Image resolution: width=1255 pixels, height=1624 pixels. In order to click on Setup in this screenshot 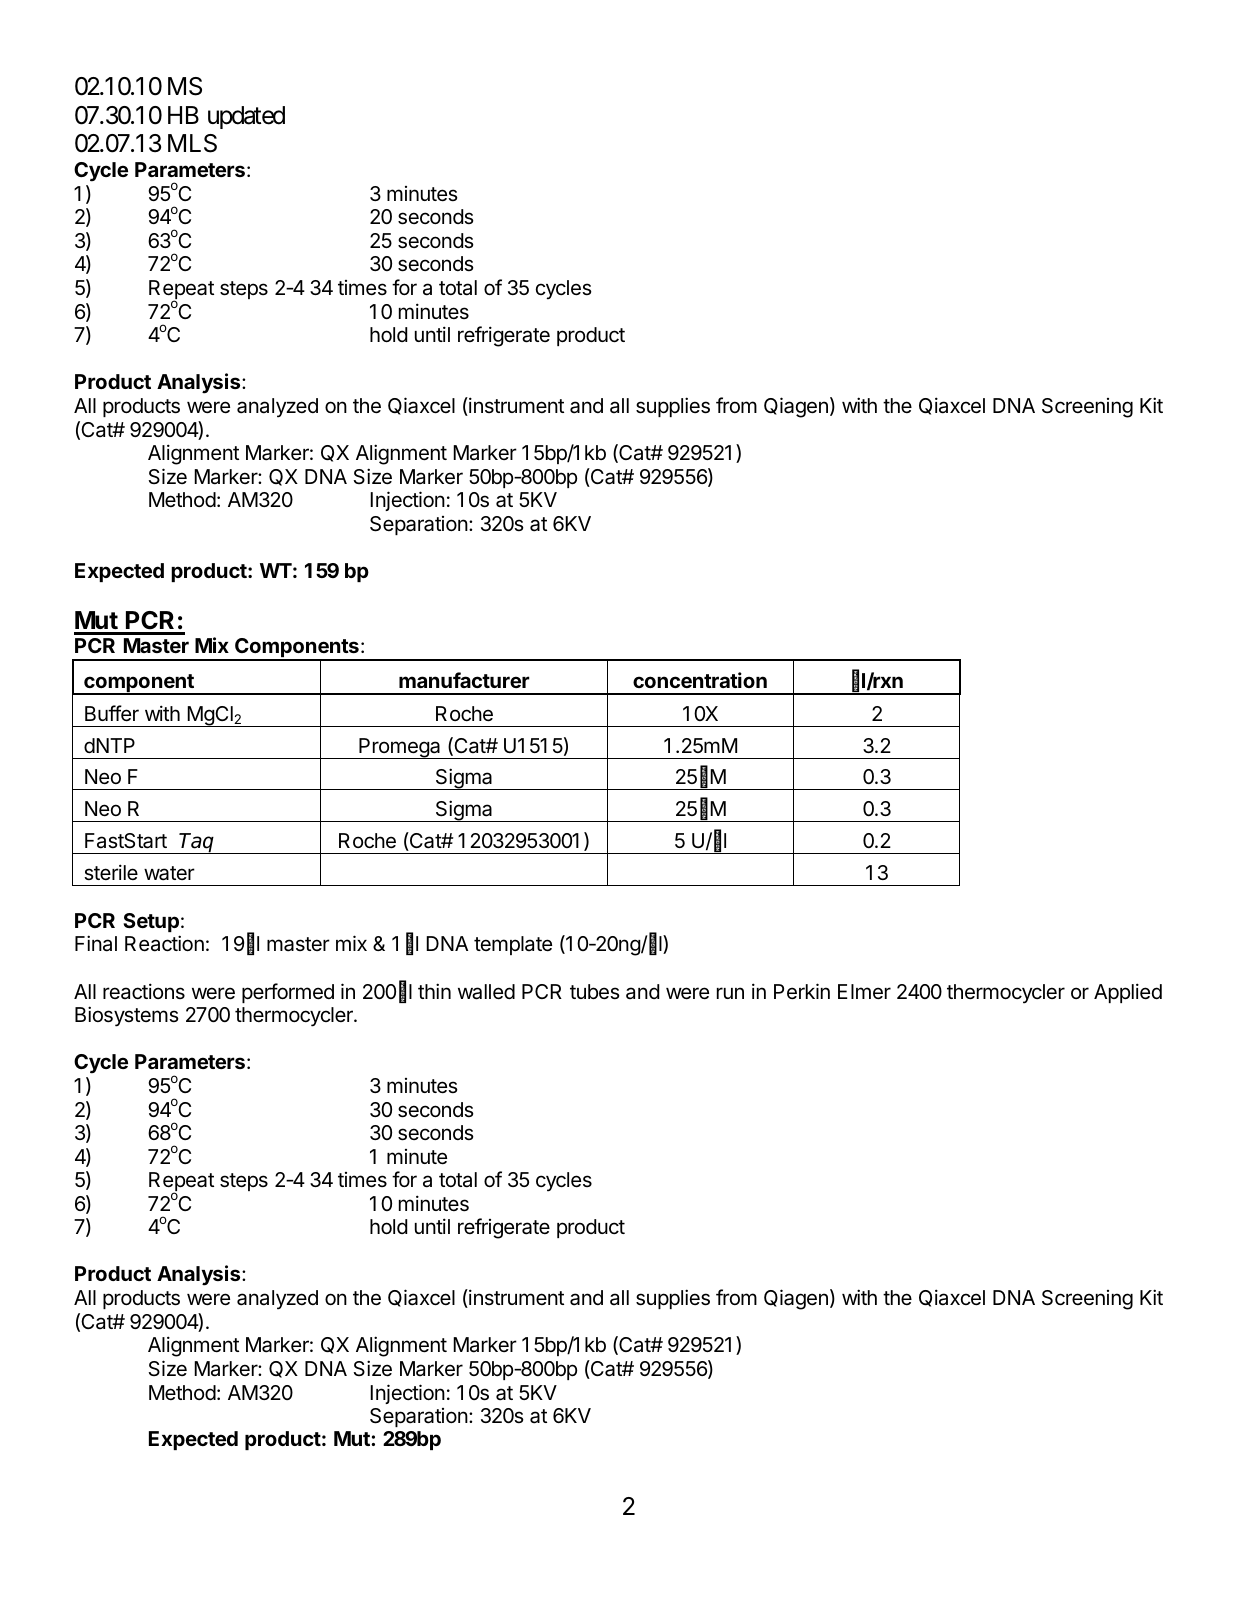, I will do `click(151, 922)`.
